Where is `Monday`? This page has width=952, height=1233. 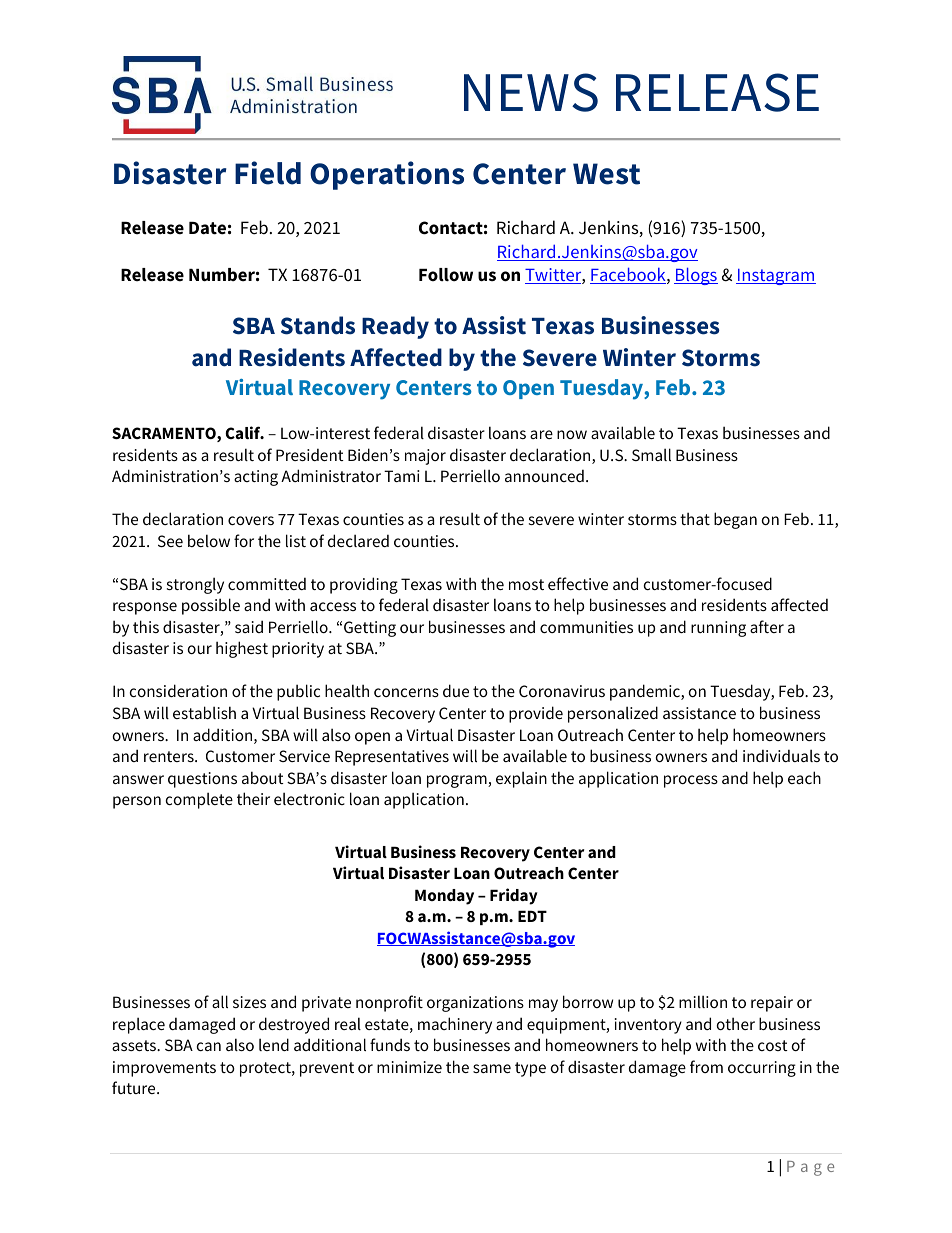 Monday is located at coordinates (444, 897).
